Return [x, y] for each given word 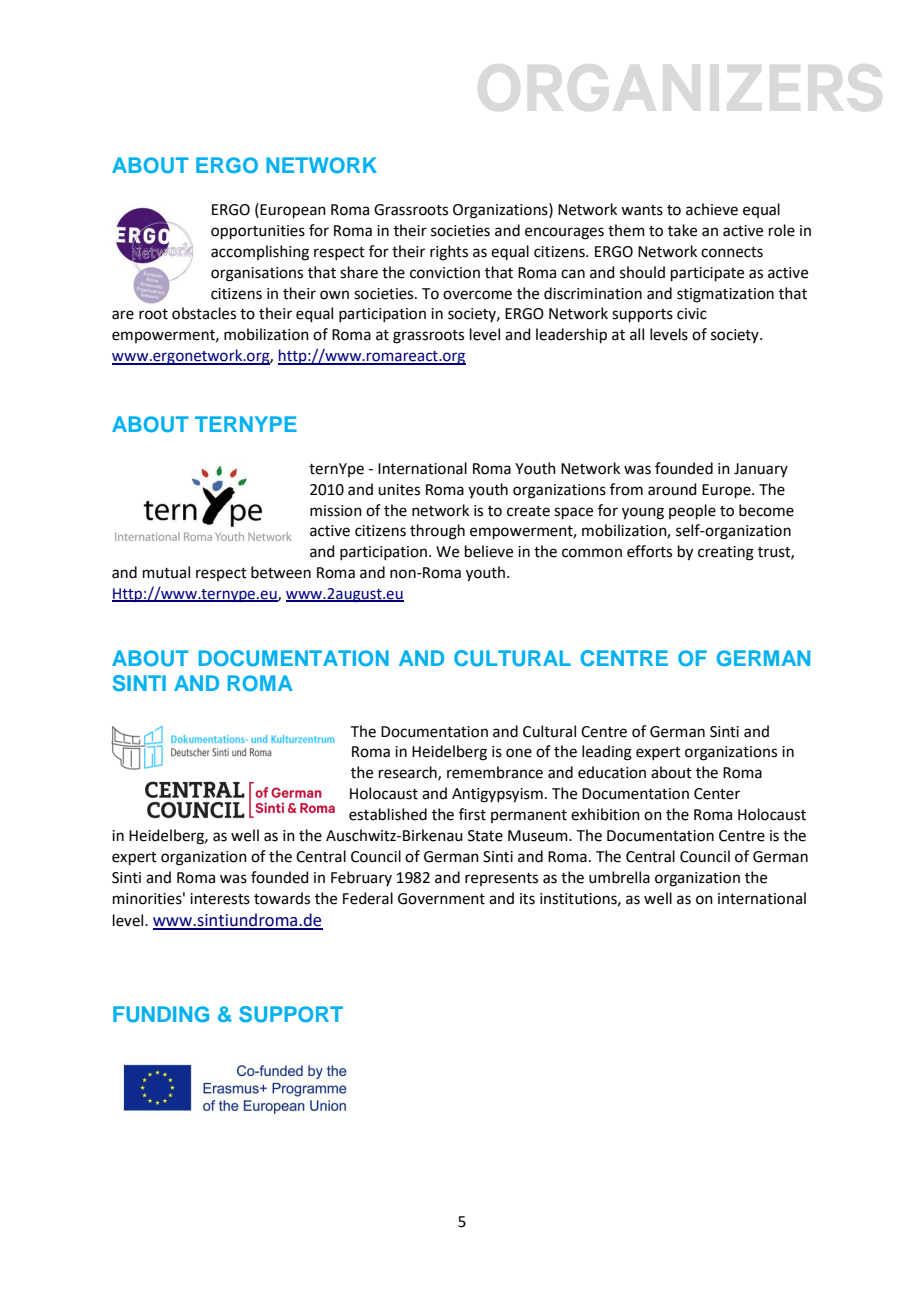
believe [489, 551]
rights [449, 253]
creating [726, 553]
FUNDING [161, 1014]
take [682, 230]
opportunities [258, 232]
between [281, 572]
